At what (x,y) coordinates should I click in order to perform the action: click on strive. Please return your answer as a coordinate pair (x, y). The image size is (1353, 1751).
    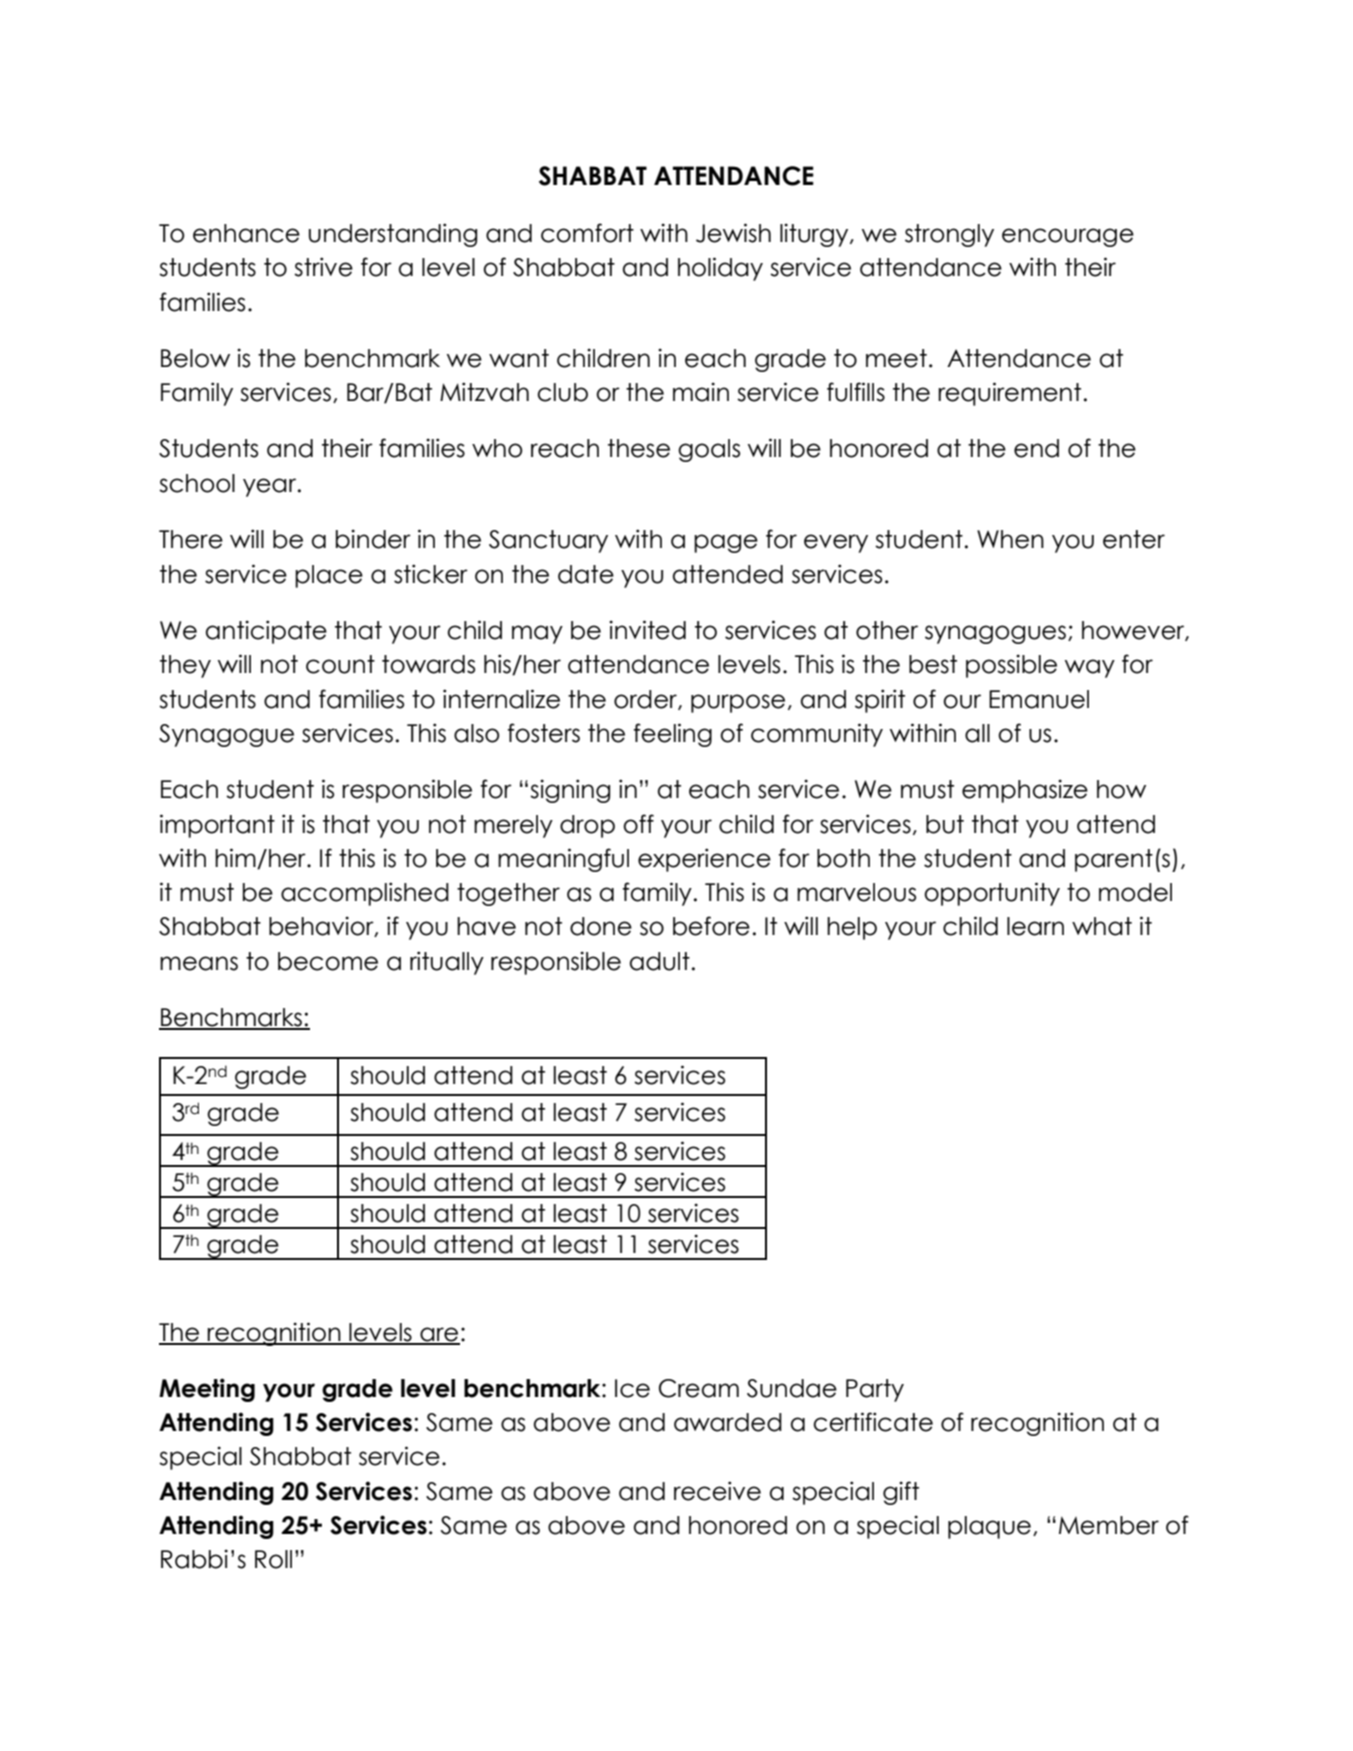
    Looking at the image, I should click on (323, 267).
